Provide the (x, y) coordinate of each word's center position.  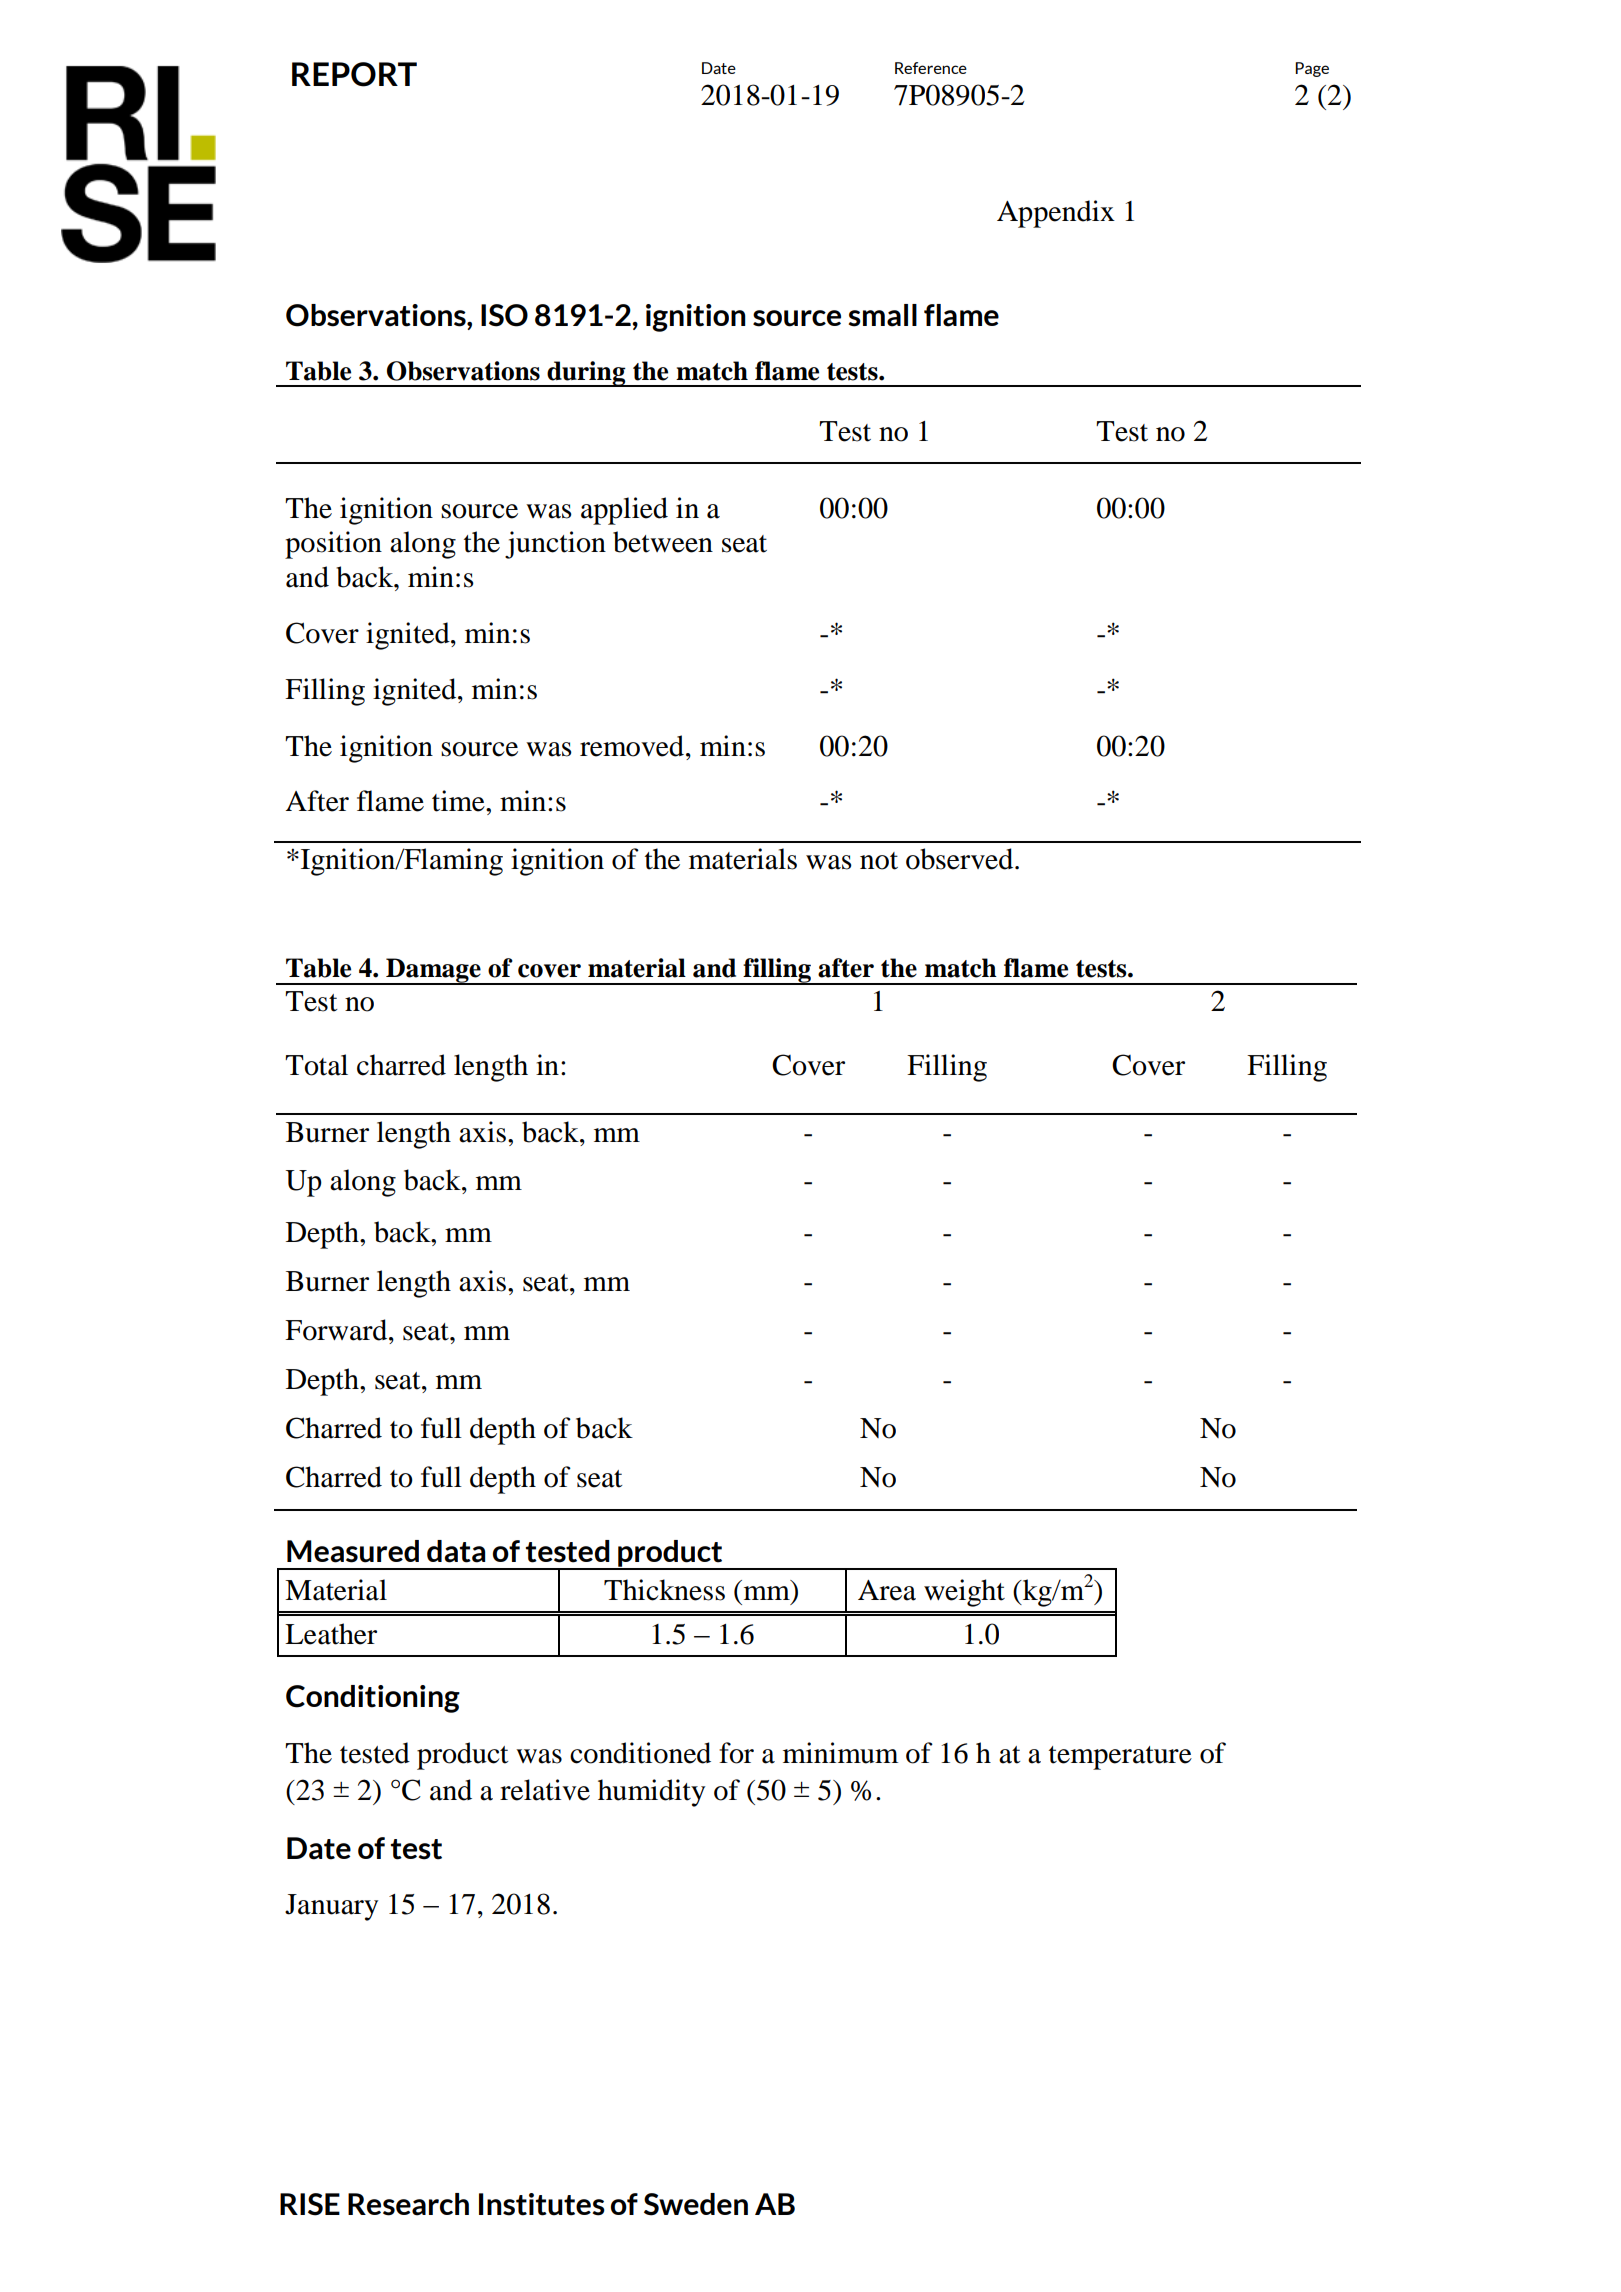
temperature (1120, 1758)
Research (408, 2204)
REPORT (354, 74)
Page (1312, 69)
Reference (931, 68)
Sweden (696, 2204)
